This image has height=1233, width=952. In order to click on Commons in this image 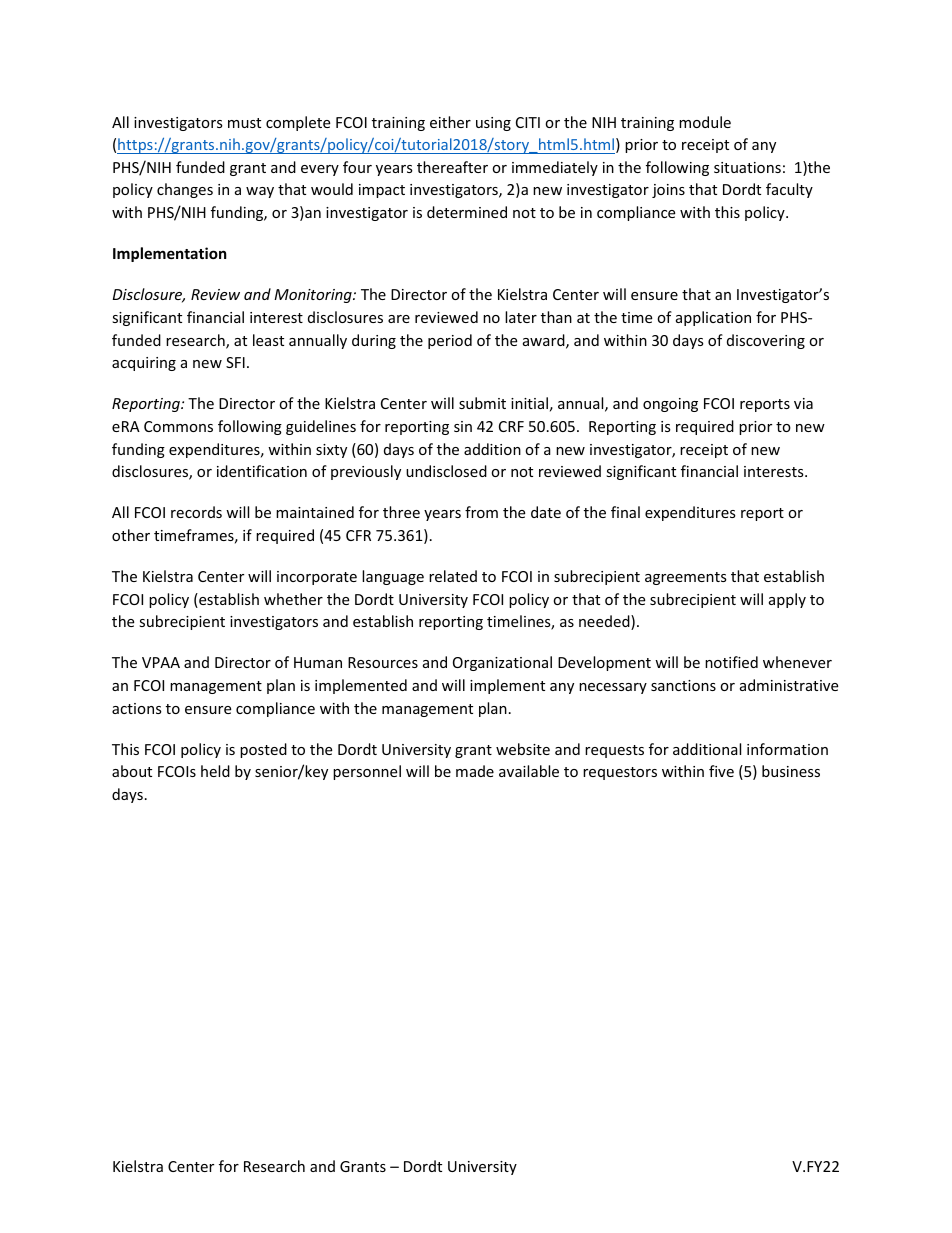, I will do `click(178, 426)`.
